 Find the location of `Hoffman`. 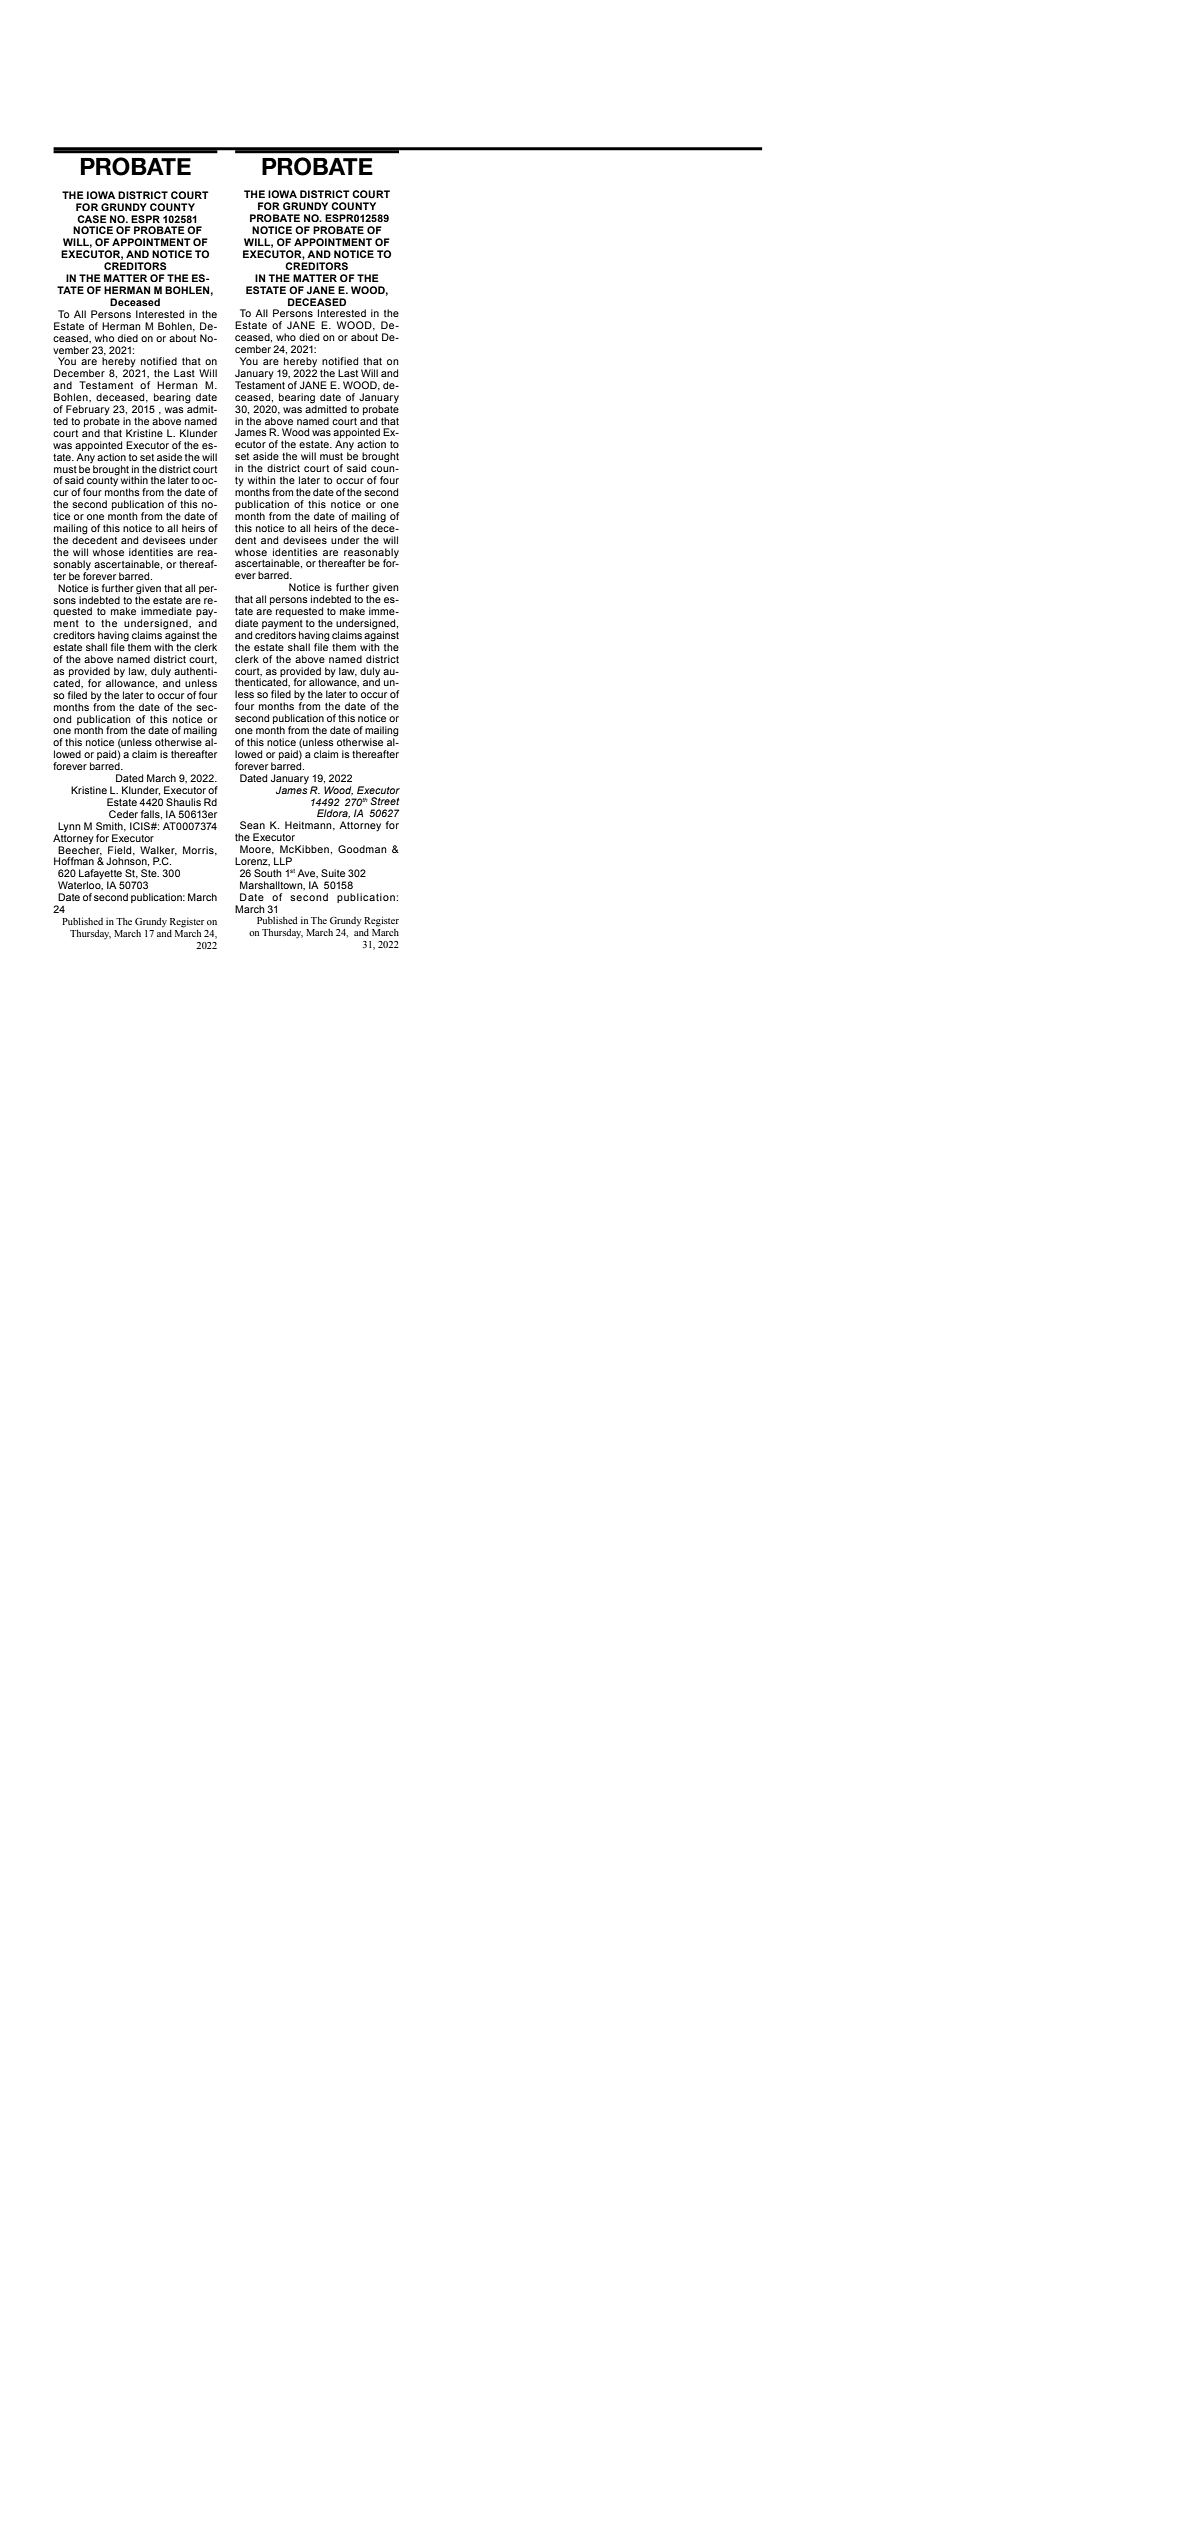

Hoffman is located at coordinates (74, 861).
